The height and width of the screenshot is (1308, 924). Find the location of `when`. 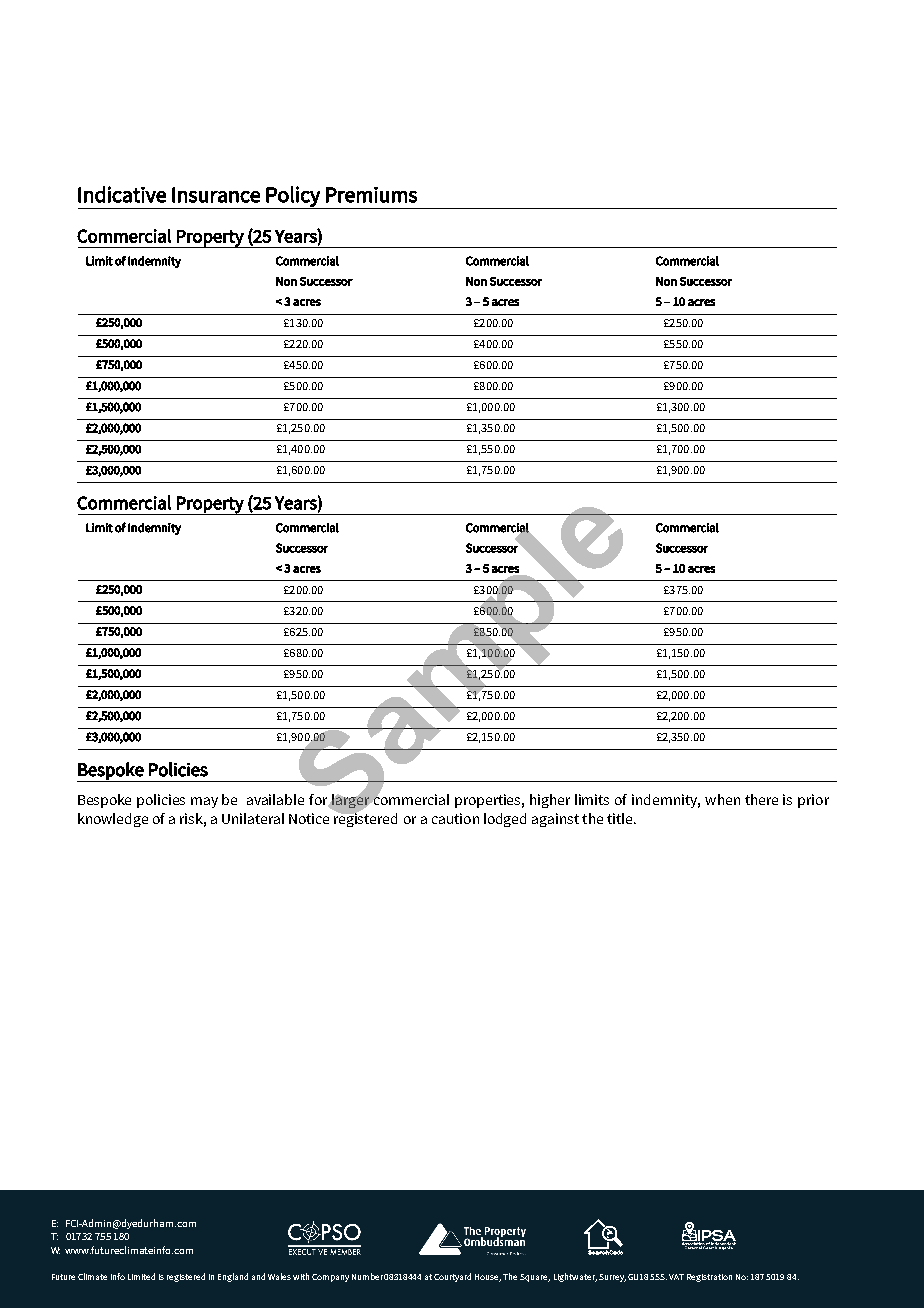

when is located at coordinates (722, 799).
